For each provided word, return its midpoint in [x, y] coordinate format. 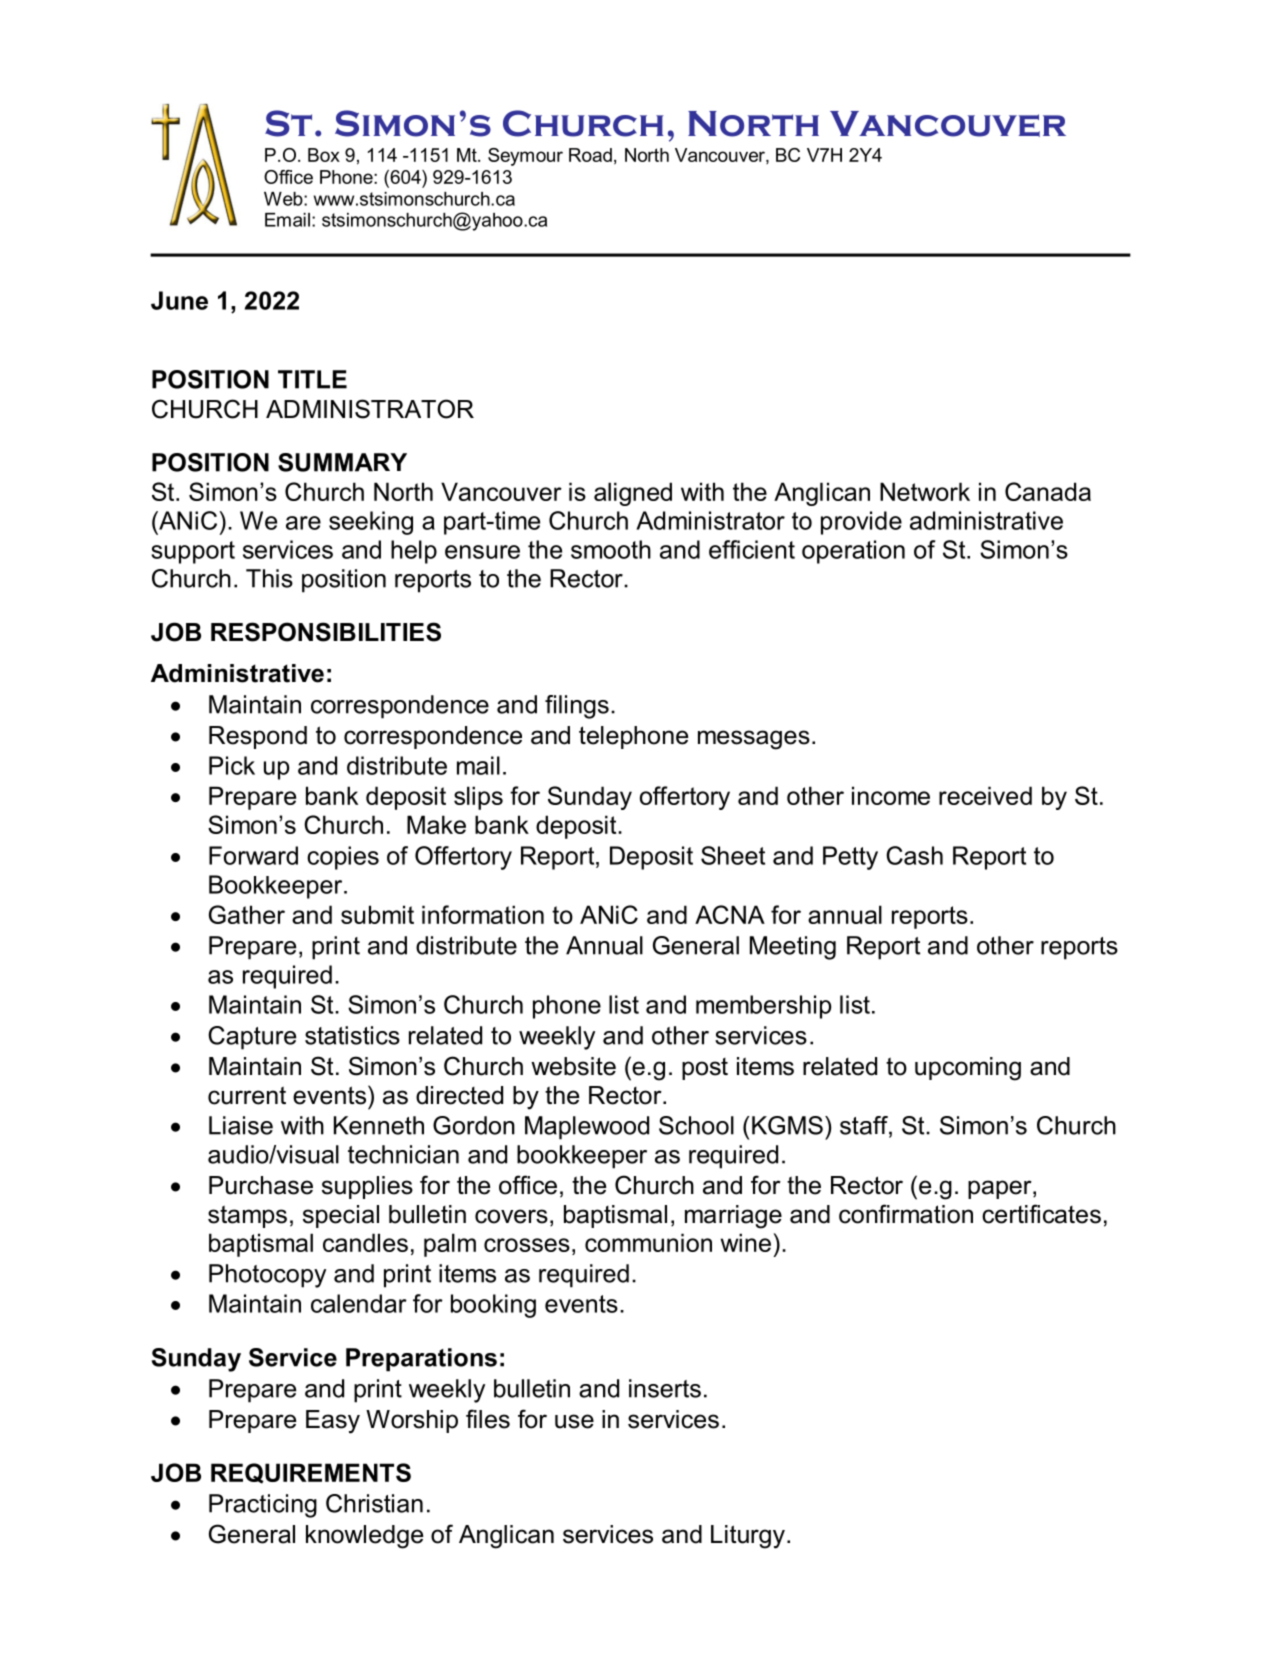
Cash [914, 855]
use [574, 1421]
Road [590, 155]
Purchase [261, 1185]
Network [925, 491]
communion [648, 1242]
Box [324, 155]
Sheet [733, 855]
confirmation [906, 1214]
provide [861, 523]
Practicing [263, 1506]
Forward [253, 855]
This [269, 578]
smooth [611, 549]
